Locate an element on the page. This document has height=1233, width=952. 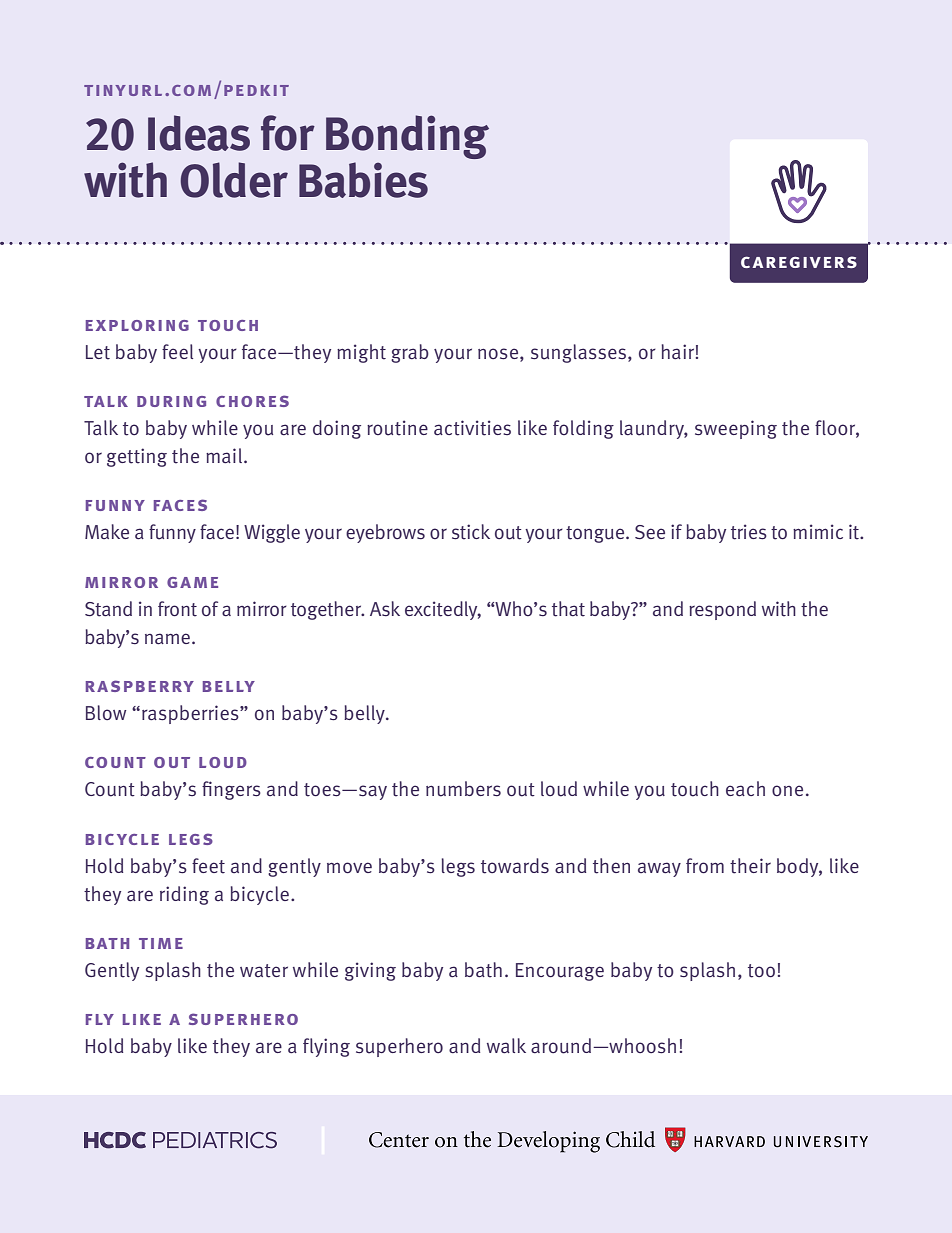
caregivers is located at coordinates (799, 262).
